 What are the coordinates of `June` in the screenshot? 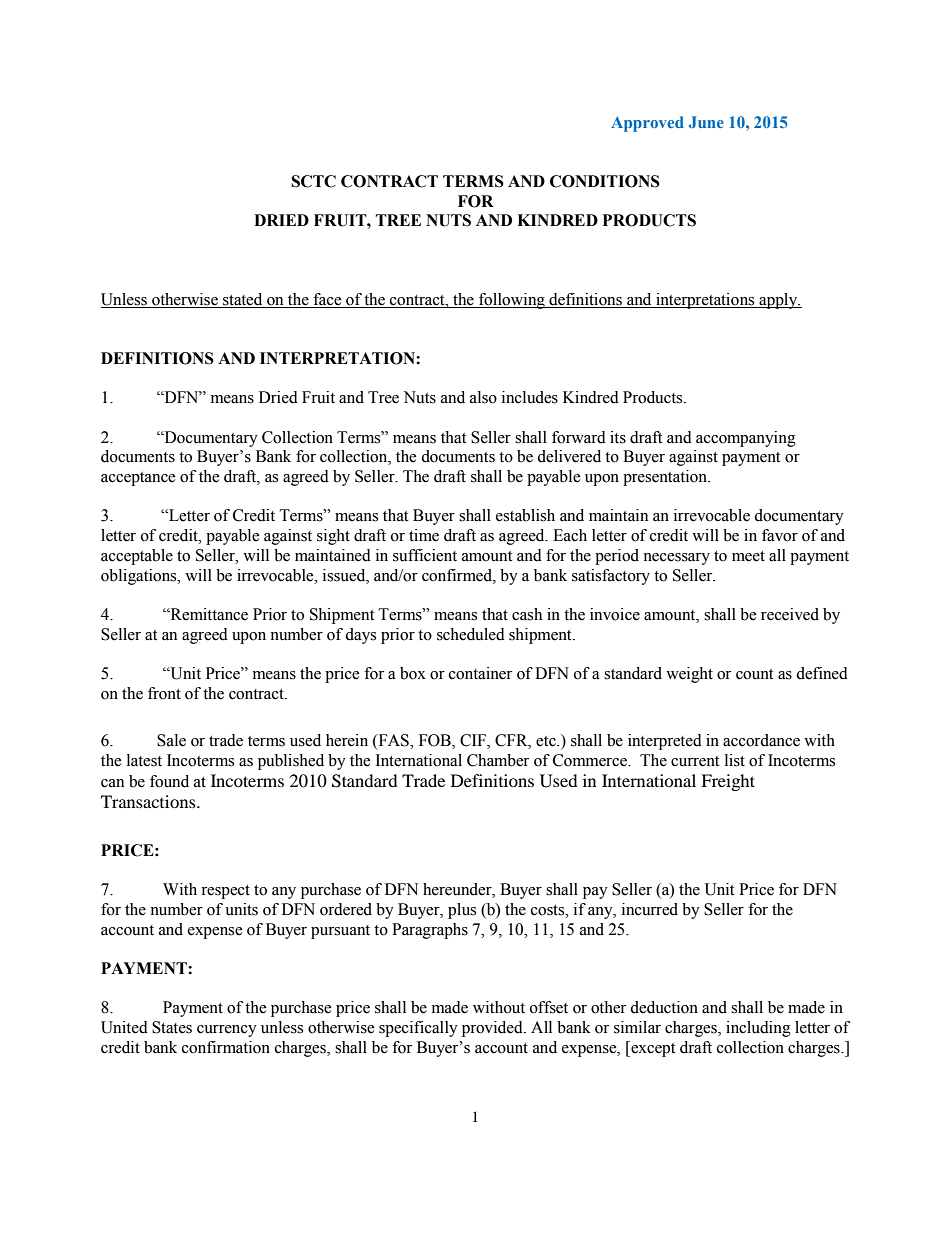 It's located at (706, 122).
